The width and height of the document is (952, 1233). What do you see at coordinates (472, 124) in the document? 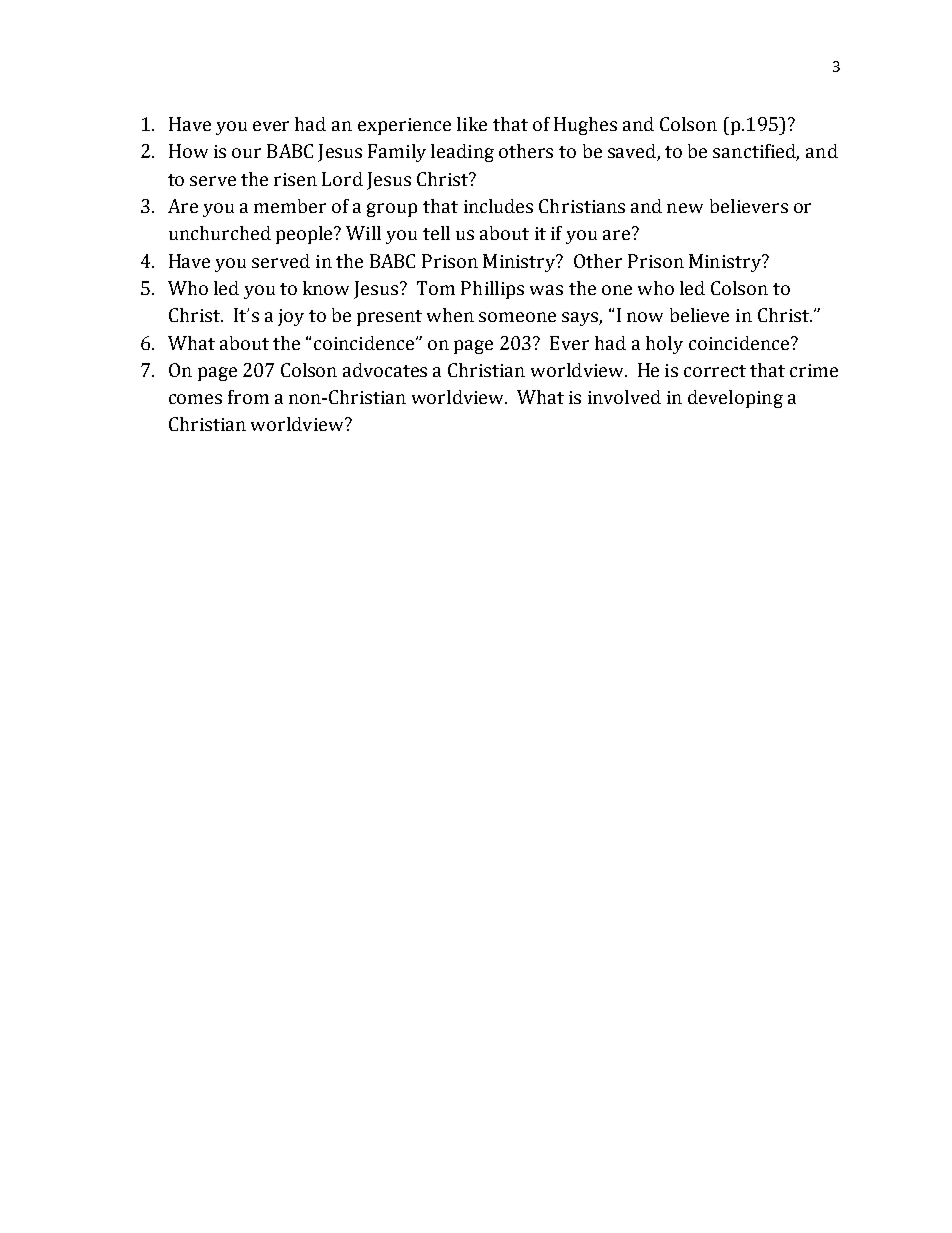
I see `like` at bounding box center [472, 124].
